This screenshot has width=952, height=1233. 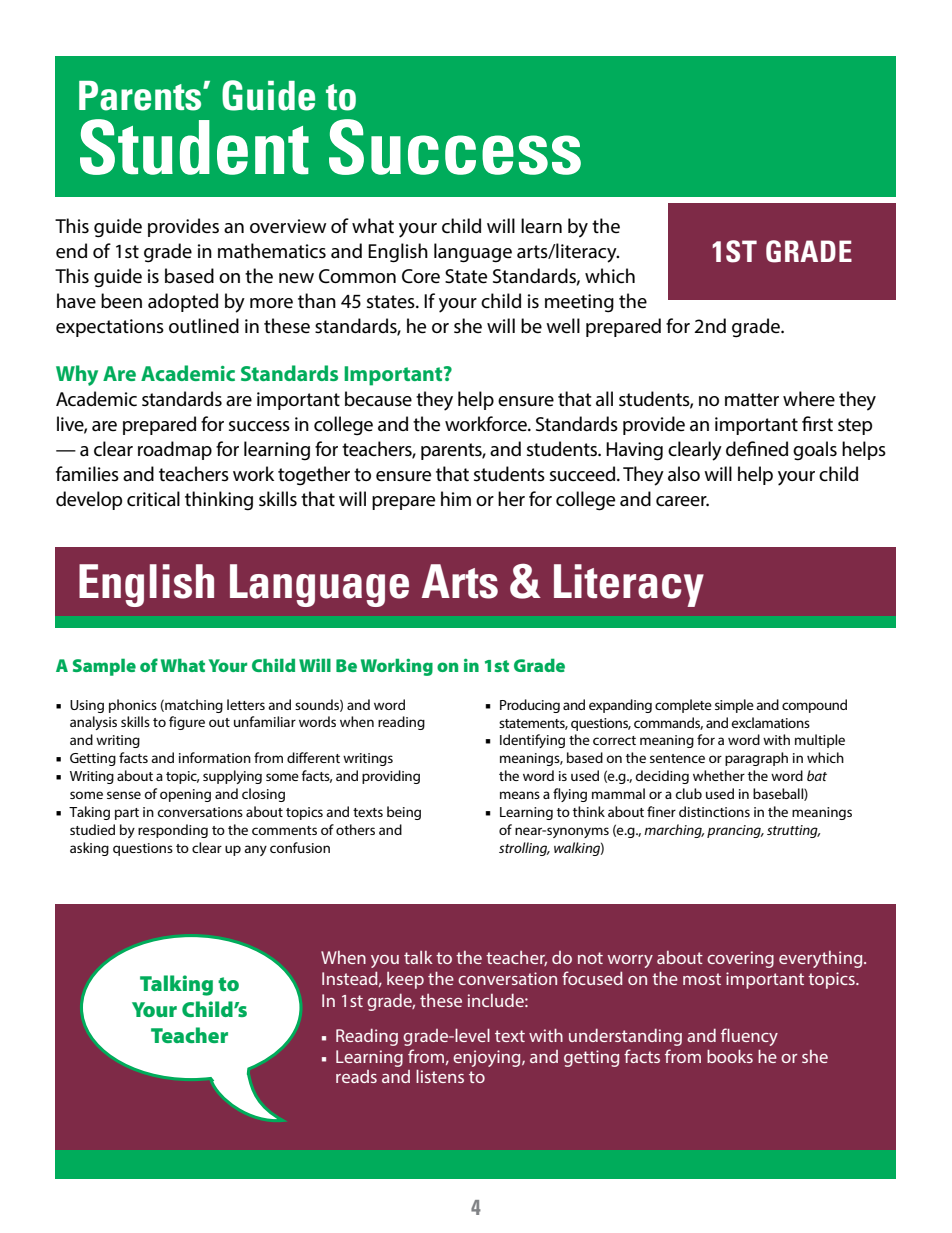 I want to click on end, so click(x=71, y=251).
